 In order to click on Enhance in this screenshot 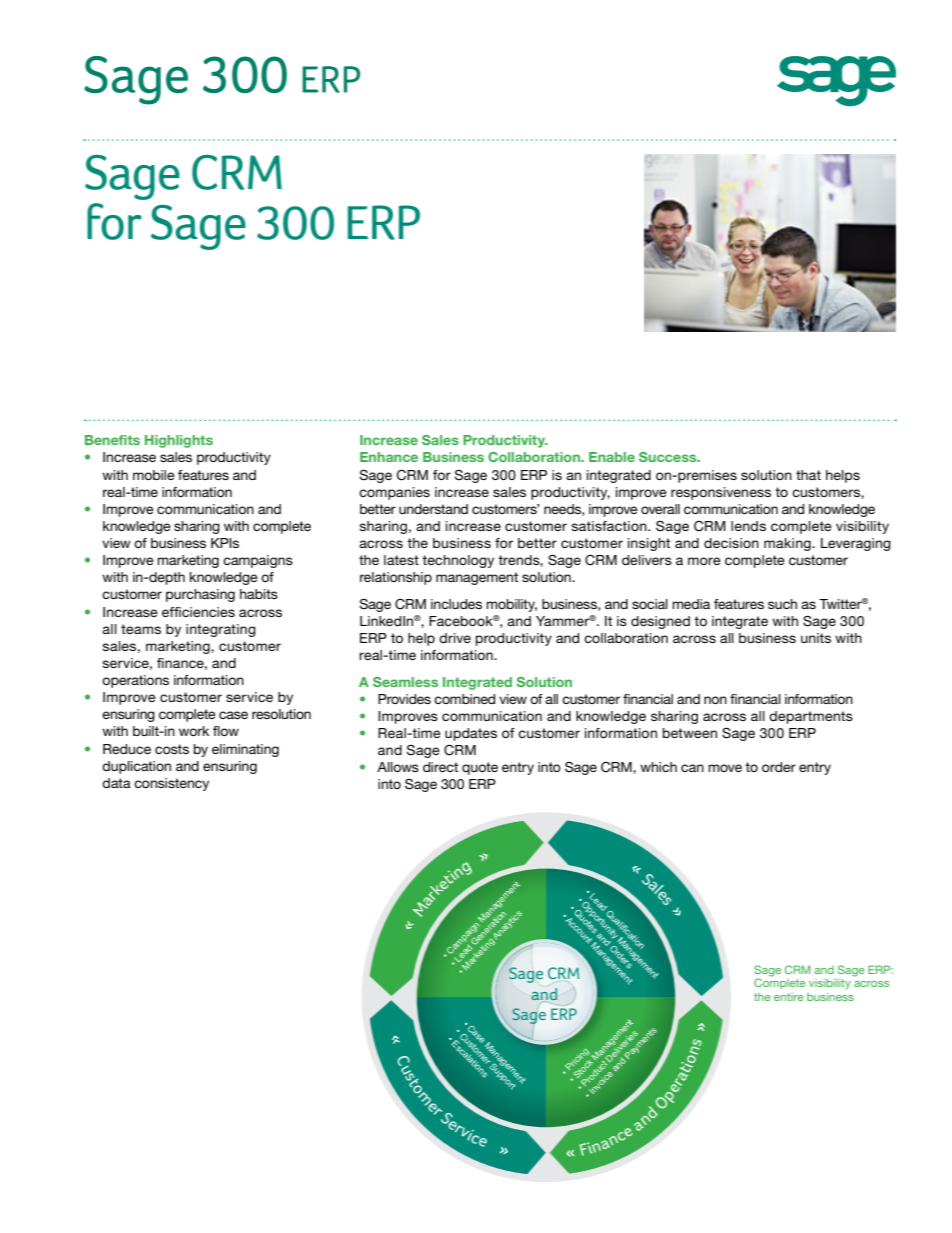, I will do `click(389, 457)`.
